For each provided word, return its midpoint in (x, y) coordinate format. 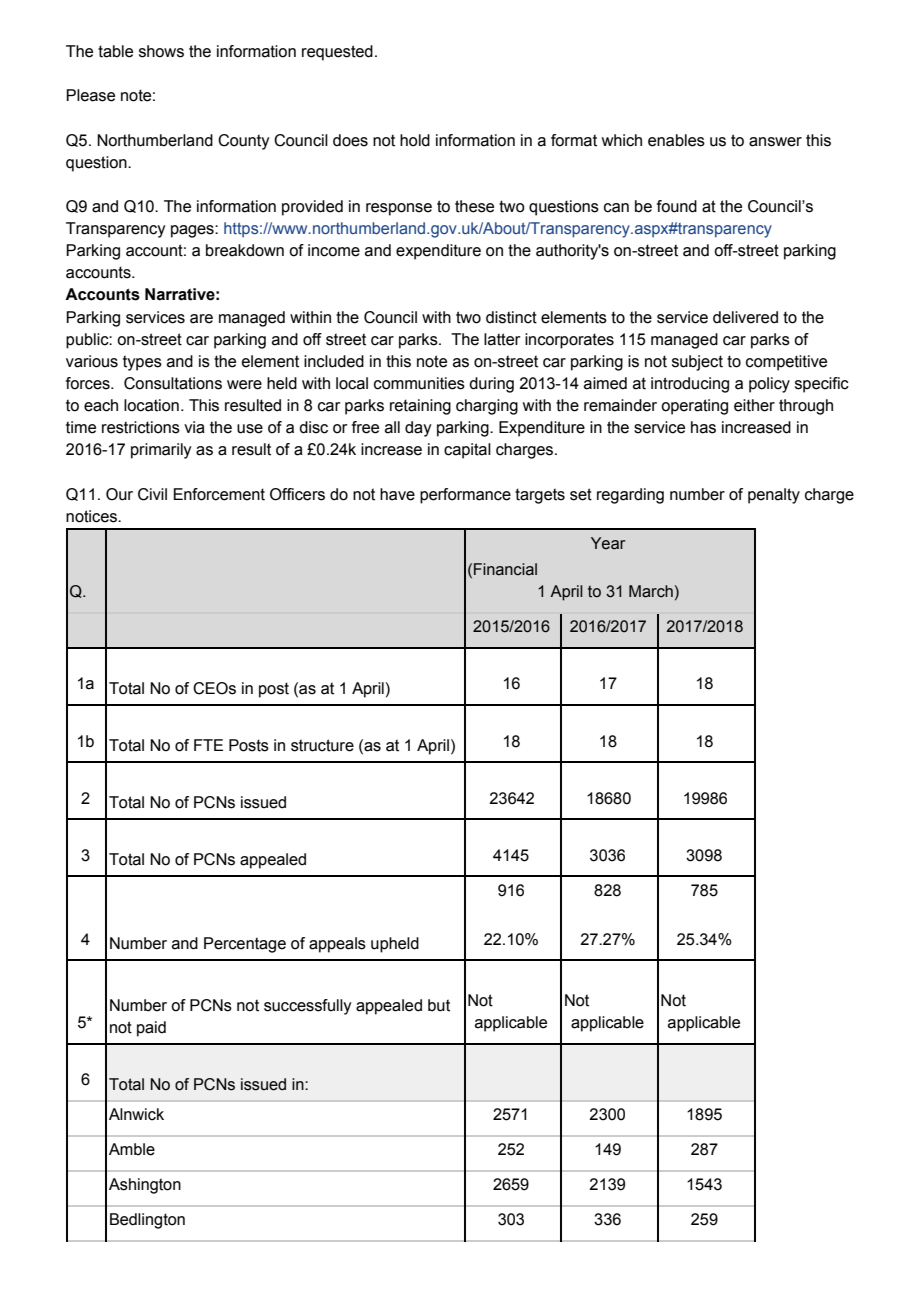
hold (415, 140)
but (439, 1005)
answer (775, 142)
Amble (132, 1149)
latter (502, 339)
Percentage (245, 945)
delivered (745, 317)
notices (92, 516)
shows (161, 51)
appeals (337, 945)
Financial (505, 569)
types (142, 363)
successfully (308, 1007)
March (651, 591)
